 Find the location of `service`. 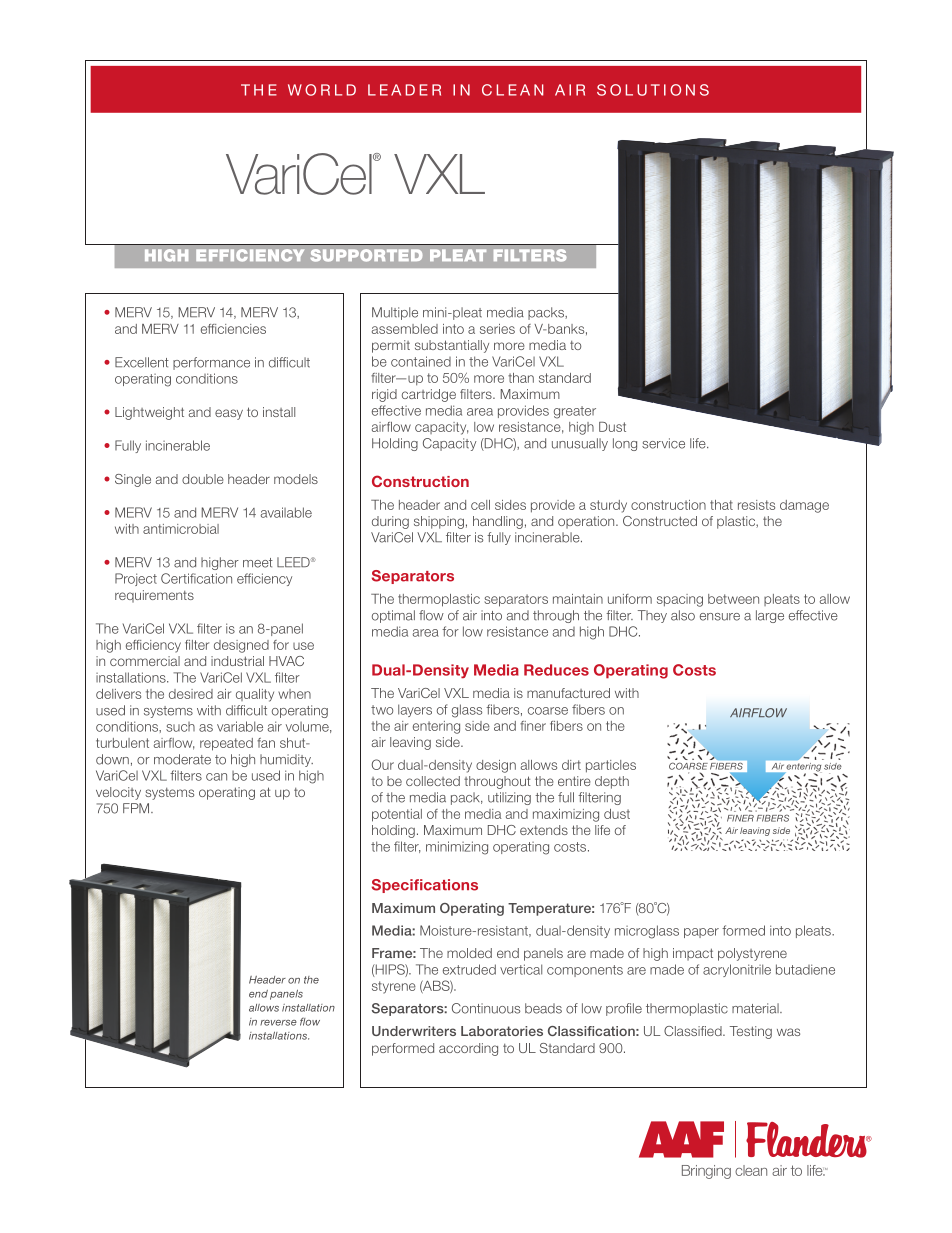

service is located at coordinates (663, 443).
